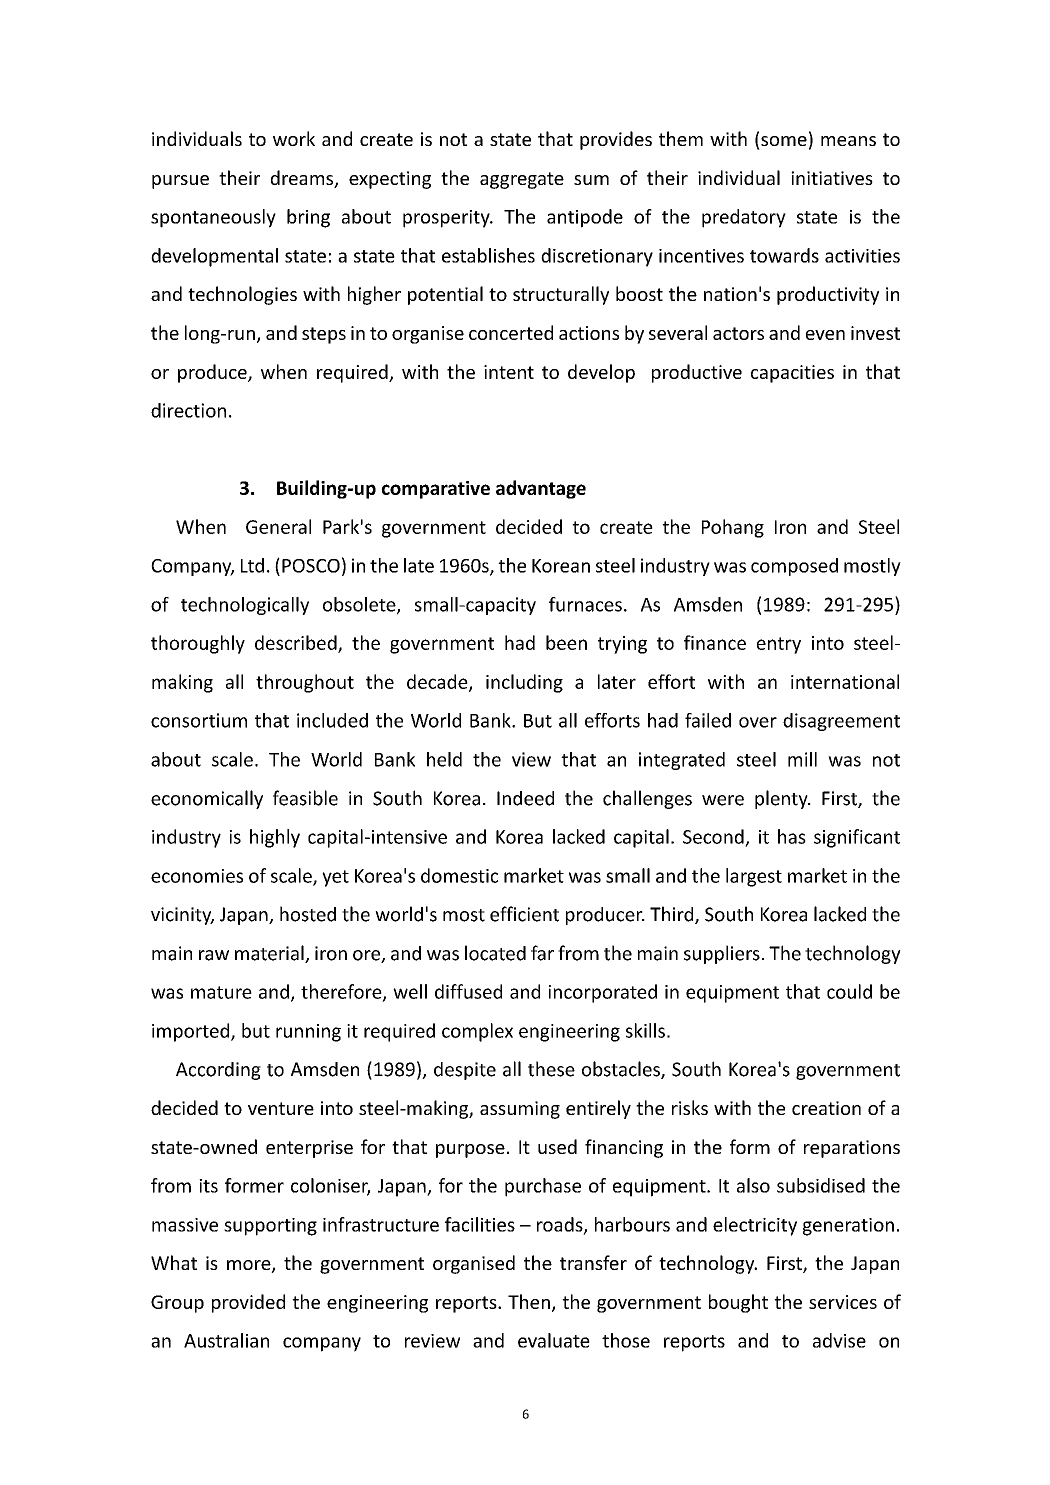 Image resolution: width=1050 pixels, height=1485 pixels. Describe the element at coordinates (754, 877) in the screenshot. I see `largest` at that location.
